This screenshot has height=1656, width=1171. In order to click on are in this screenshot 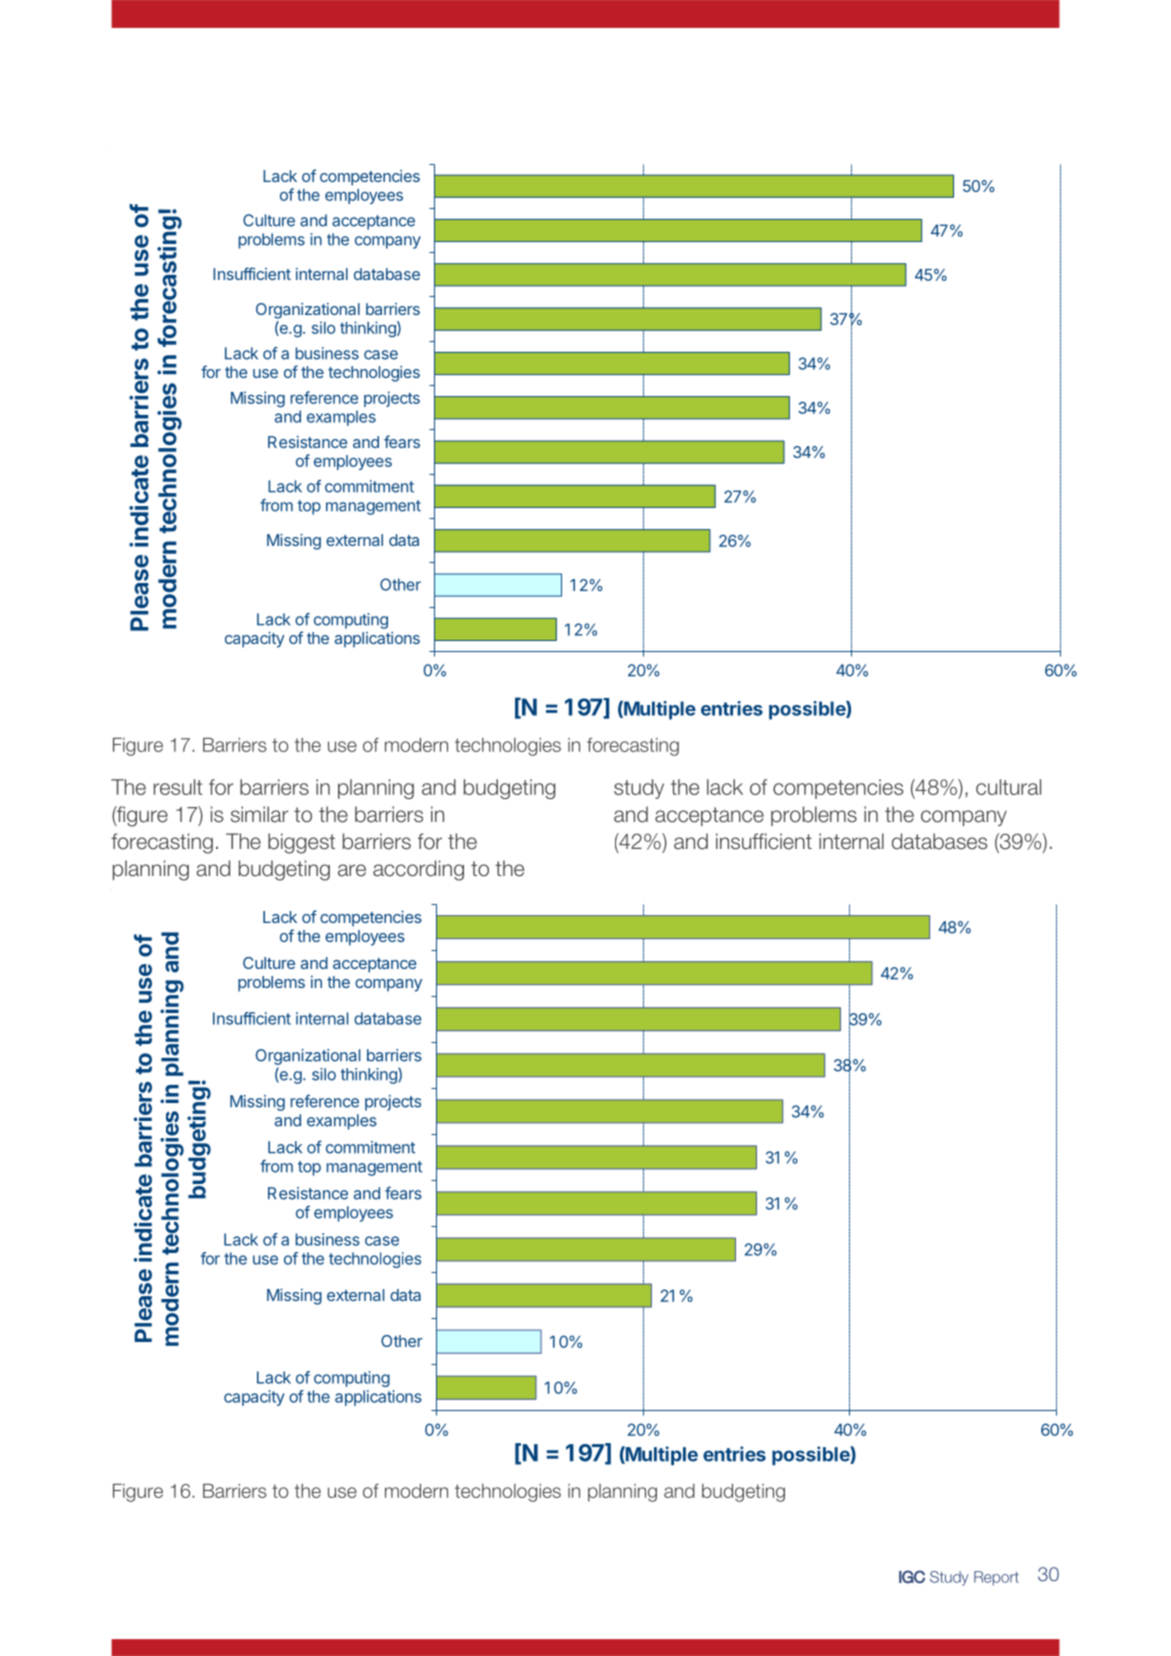, I will do `click(352, 870)`.
